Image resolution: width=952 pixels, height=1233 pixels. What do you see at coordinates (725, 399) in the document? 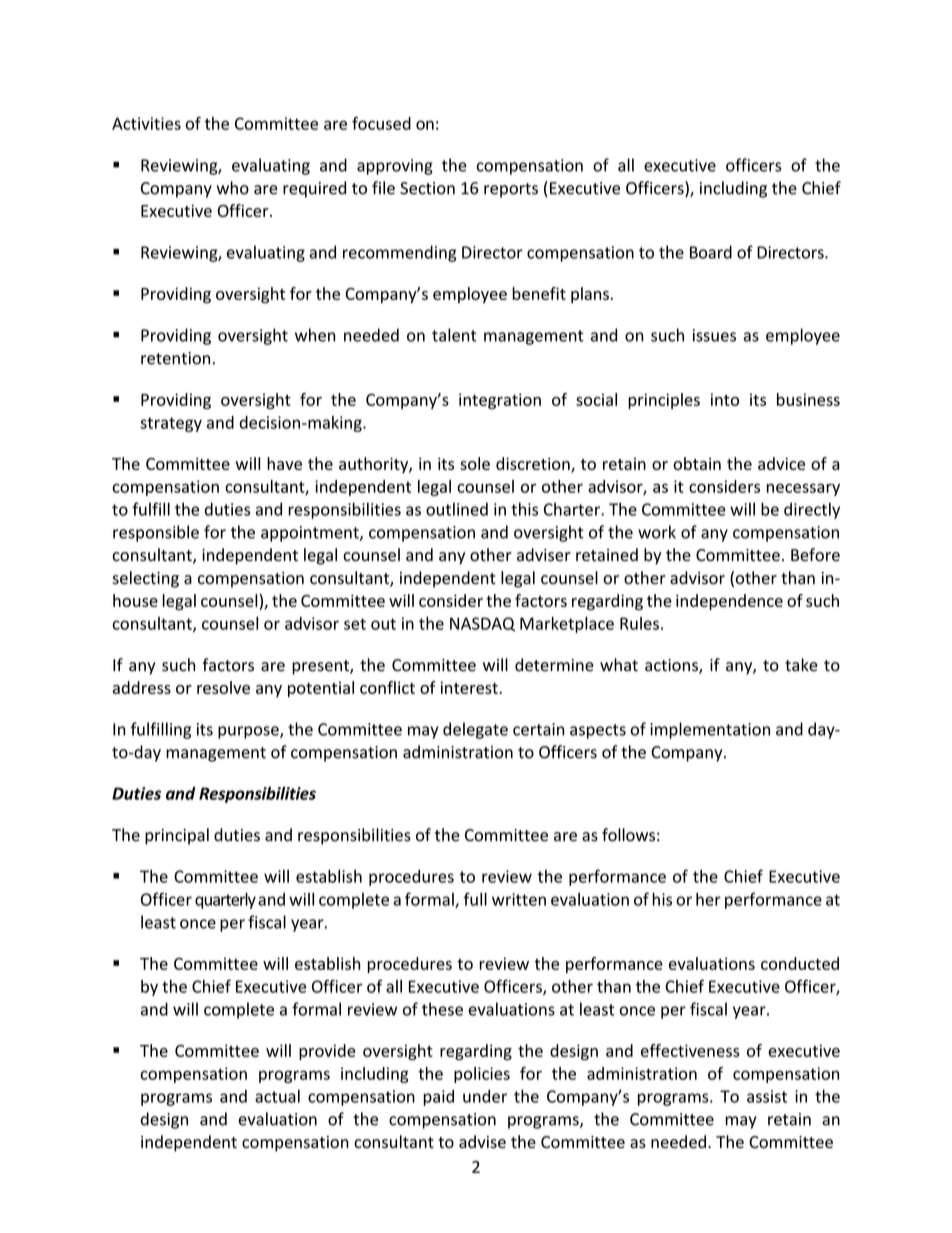
I see `into` at bounding box center [725, 399].
